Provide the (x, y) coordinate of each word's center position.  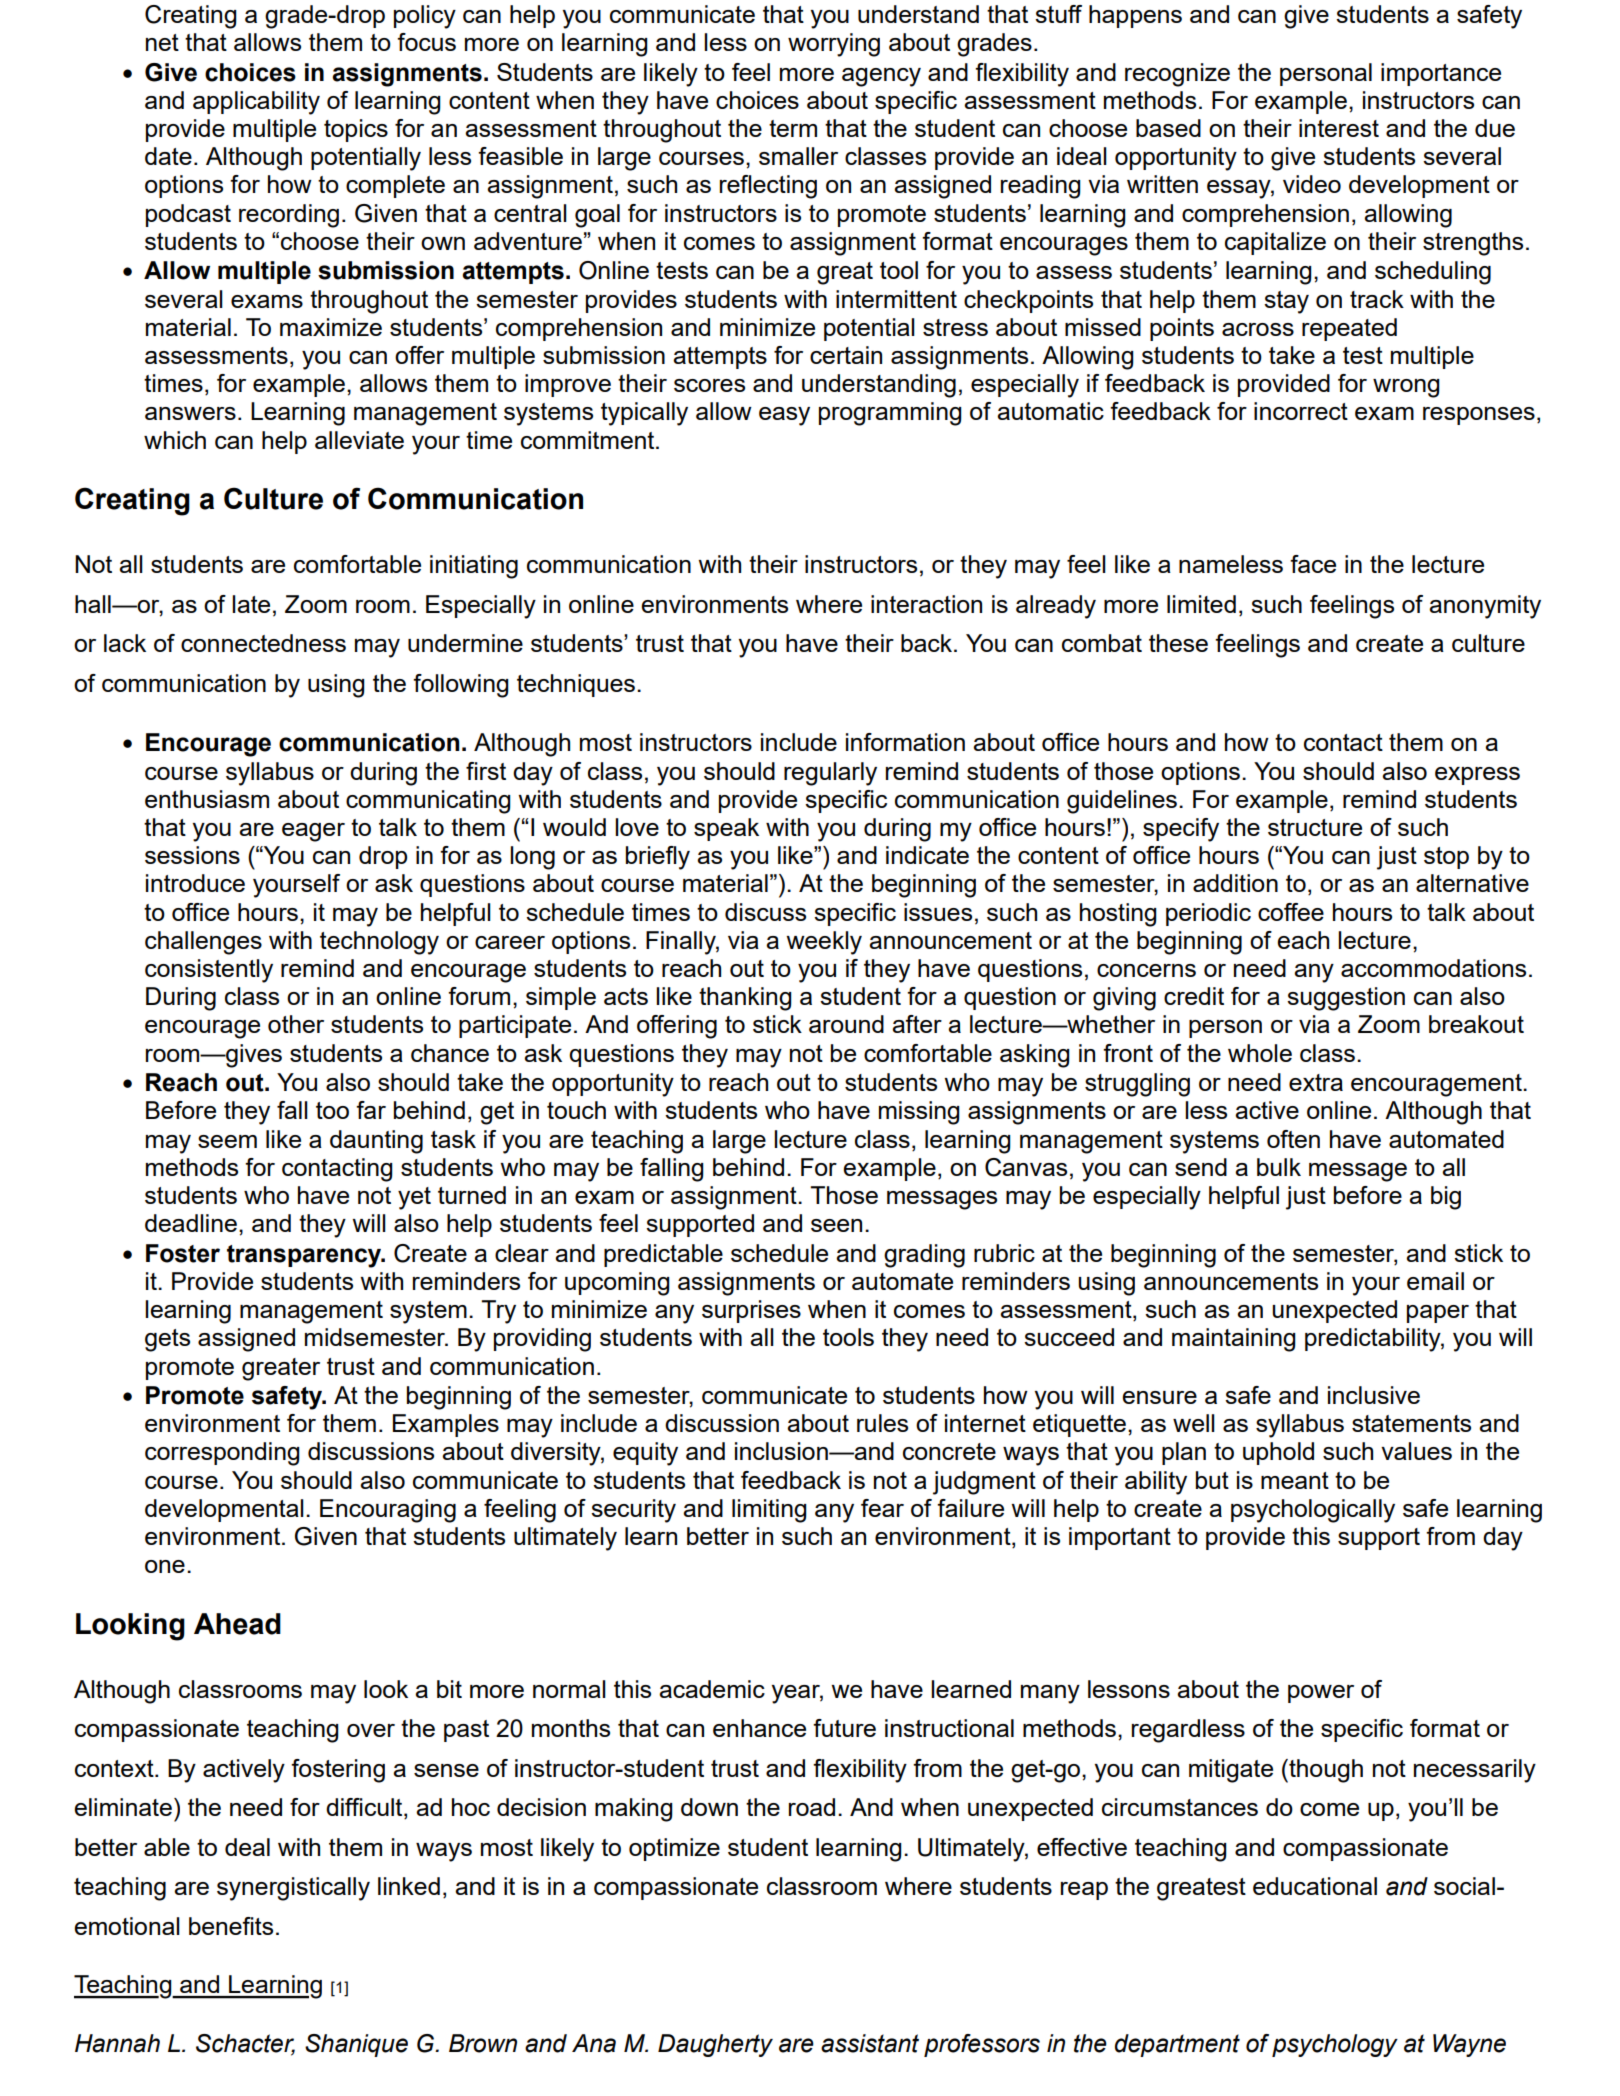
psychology (1335, 2045)
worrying (834, 45)
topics (356, 130)
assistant (870, 2043)
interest (1339, 128)
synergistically (293, 1889)
